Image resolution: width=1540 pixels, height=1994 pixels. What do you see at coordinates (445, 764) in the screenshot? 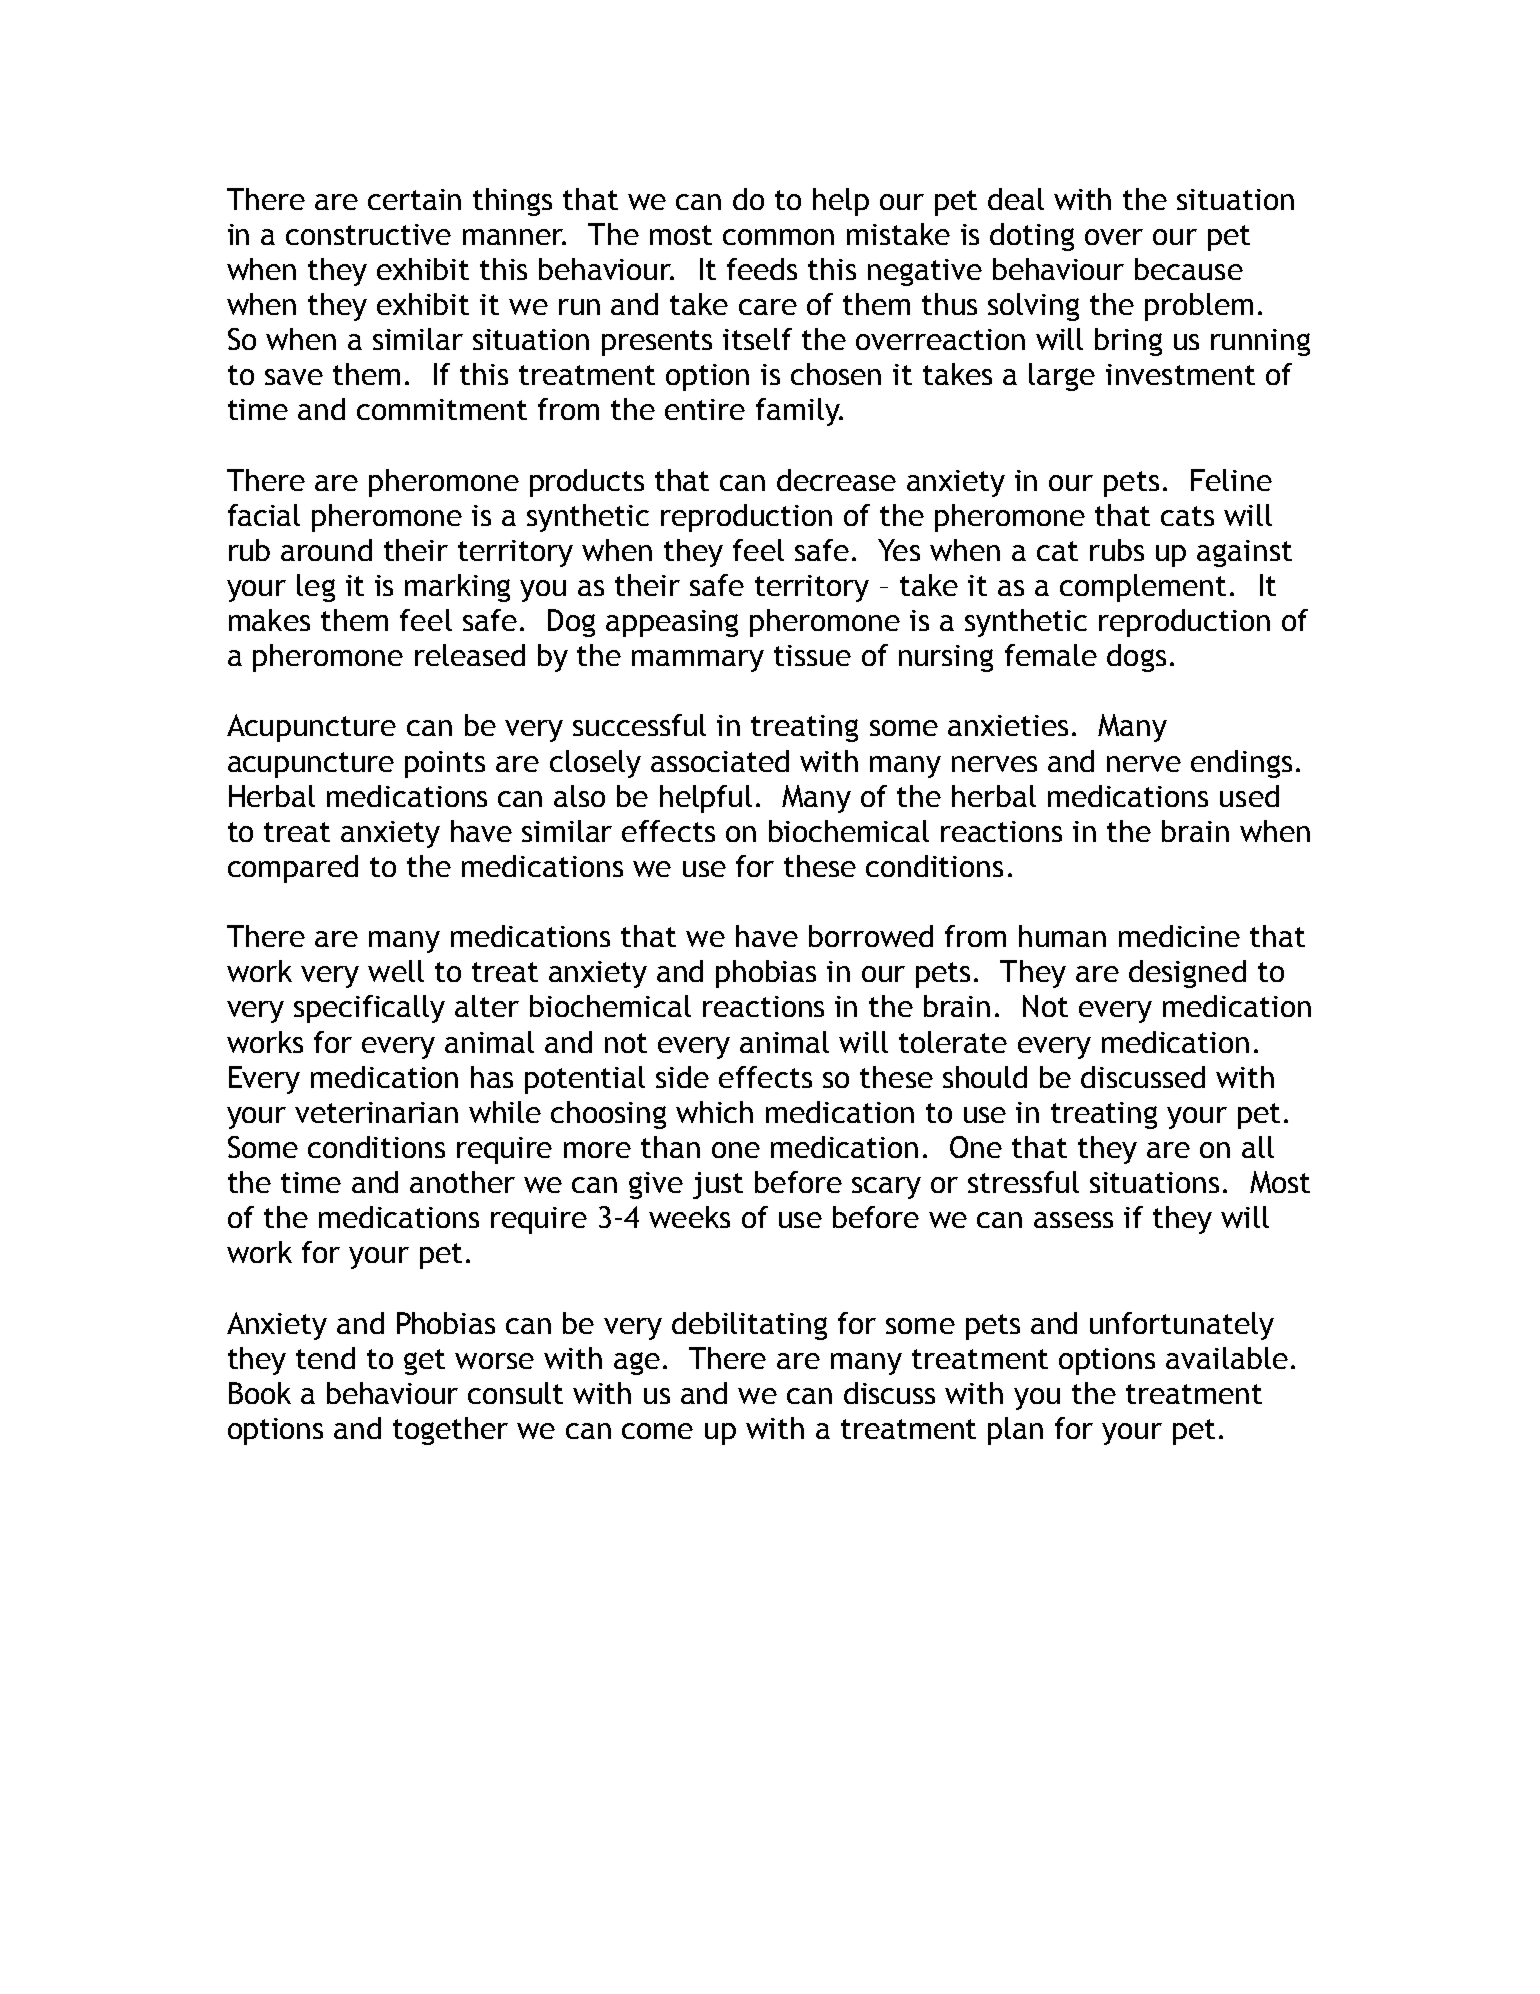
I see `points` at bounding box center [445, 764].
